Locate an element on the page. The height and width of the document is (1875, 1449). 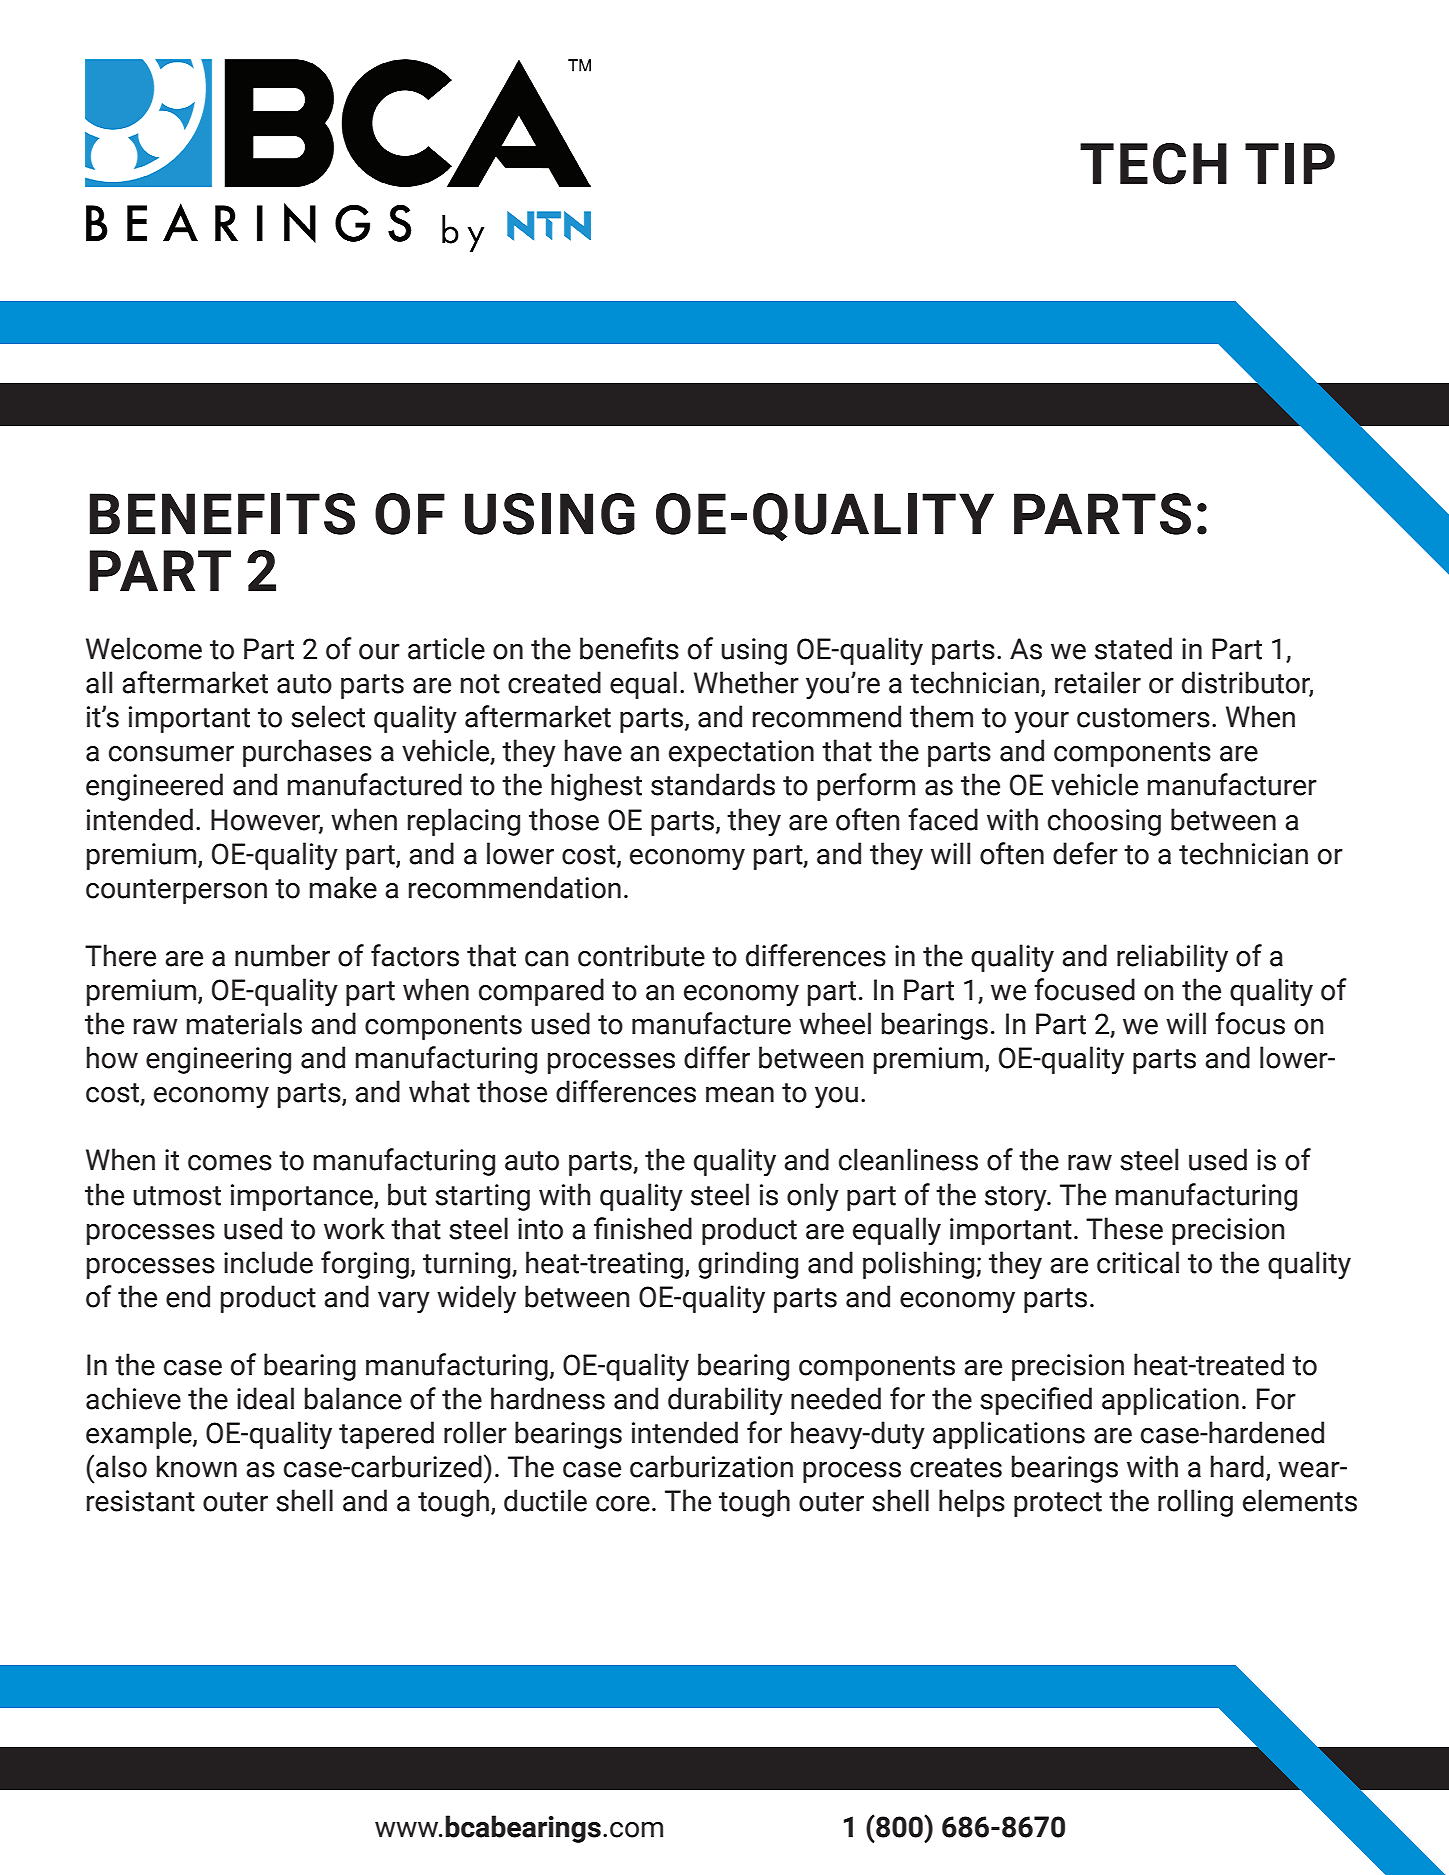
Whether is located at coordinates (746, 682).
